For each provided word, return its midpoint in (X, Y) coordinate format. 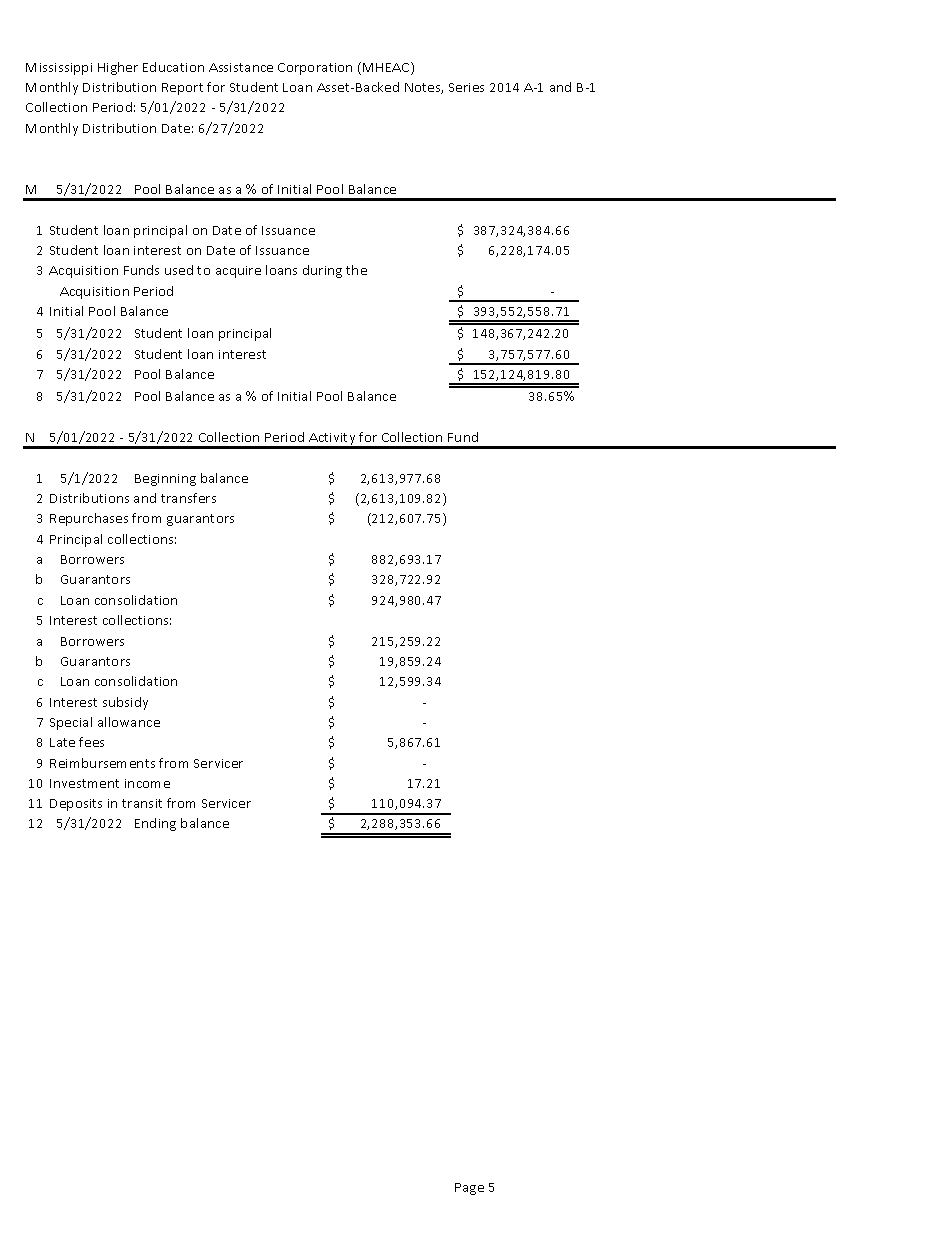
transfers (188, 498)
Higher (118, 68)
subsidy (125, 703)
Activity (332, 440)
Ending (155, 824)
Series (466, 87)
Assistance (241, 67)
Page (469, 1189)
